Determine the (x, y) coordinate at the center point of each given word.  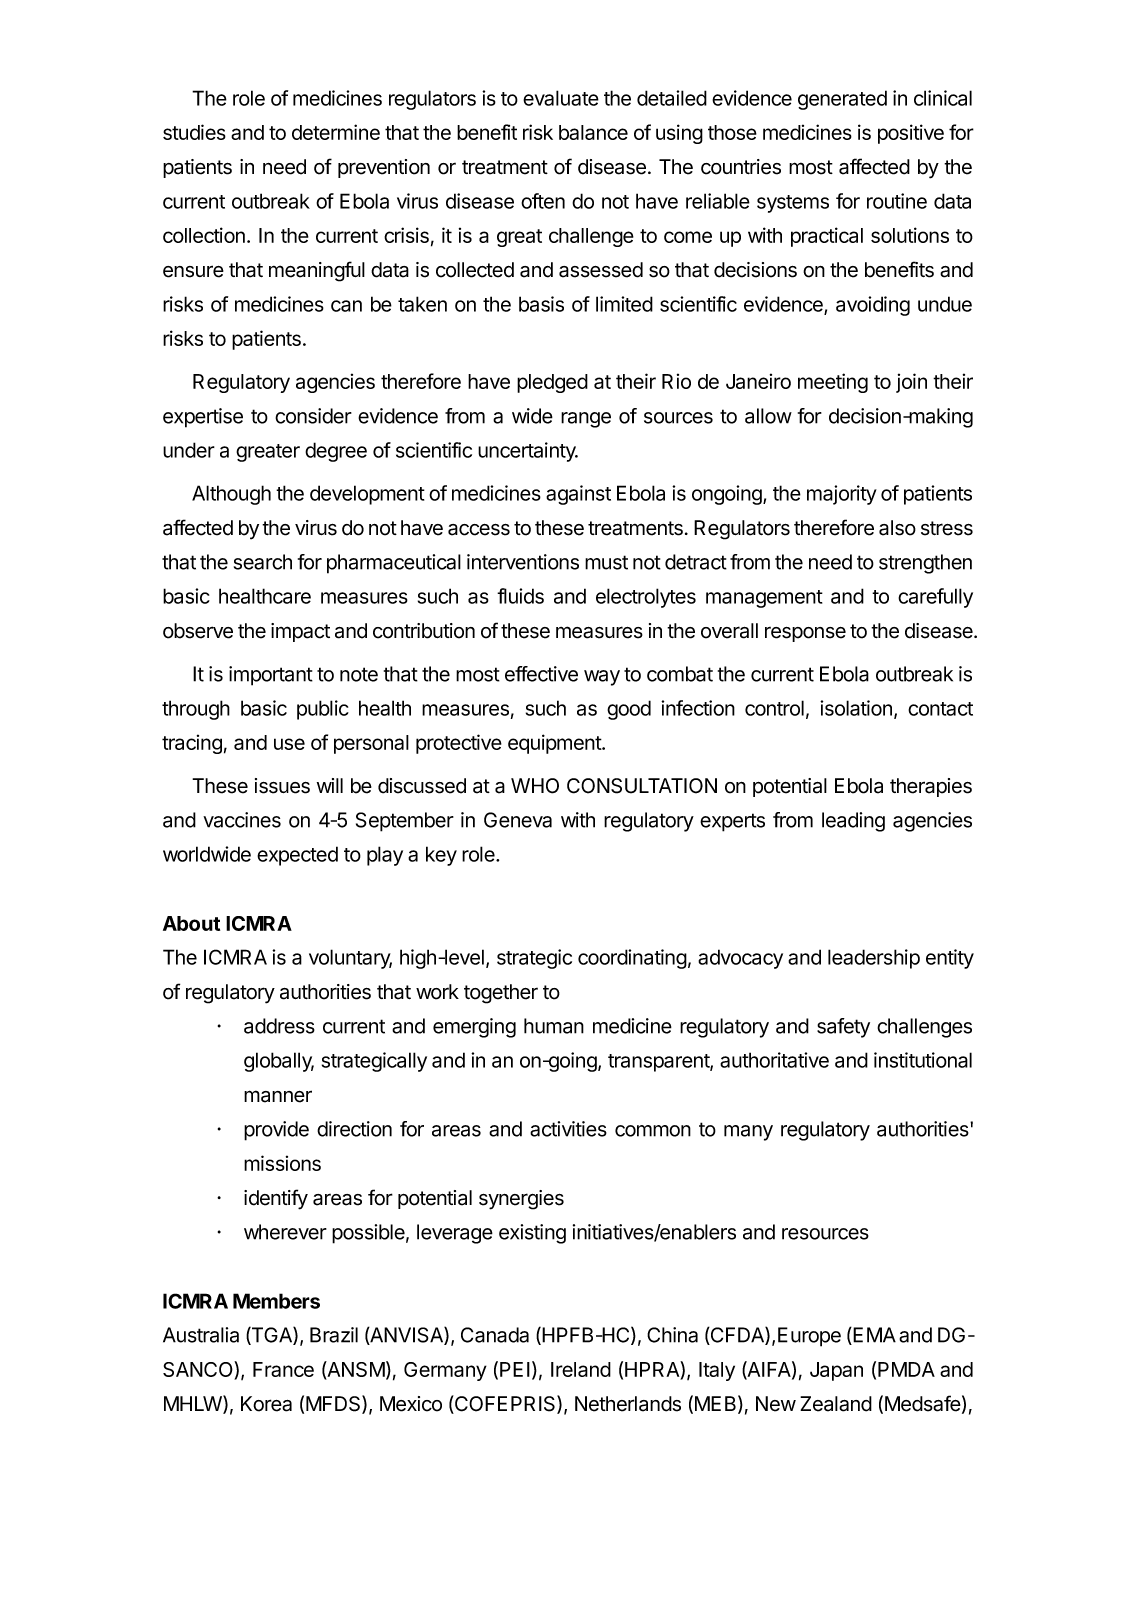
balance (593, 132)
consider (313, 416)
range (586, 420)
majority (842, 495)
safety (843, 1028)
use (289, 744)
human (554, 1026)
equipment (555, 744)
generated (842, 100)
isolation (856, 708)
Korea (266, 1404)
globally (279, 1062)
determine (336, 132)
